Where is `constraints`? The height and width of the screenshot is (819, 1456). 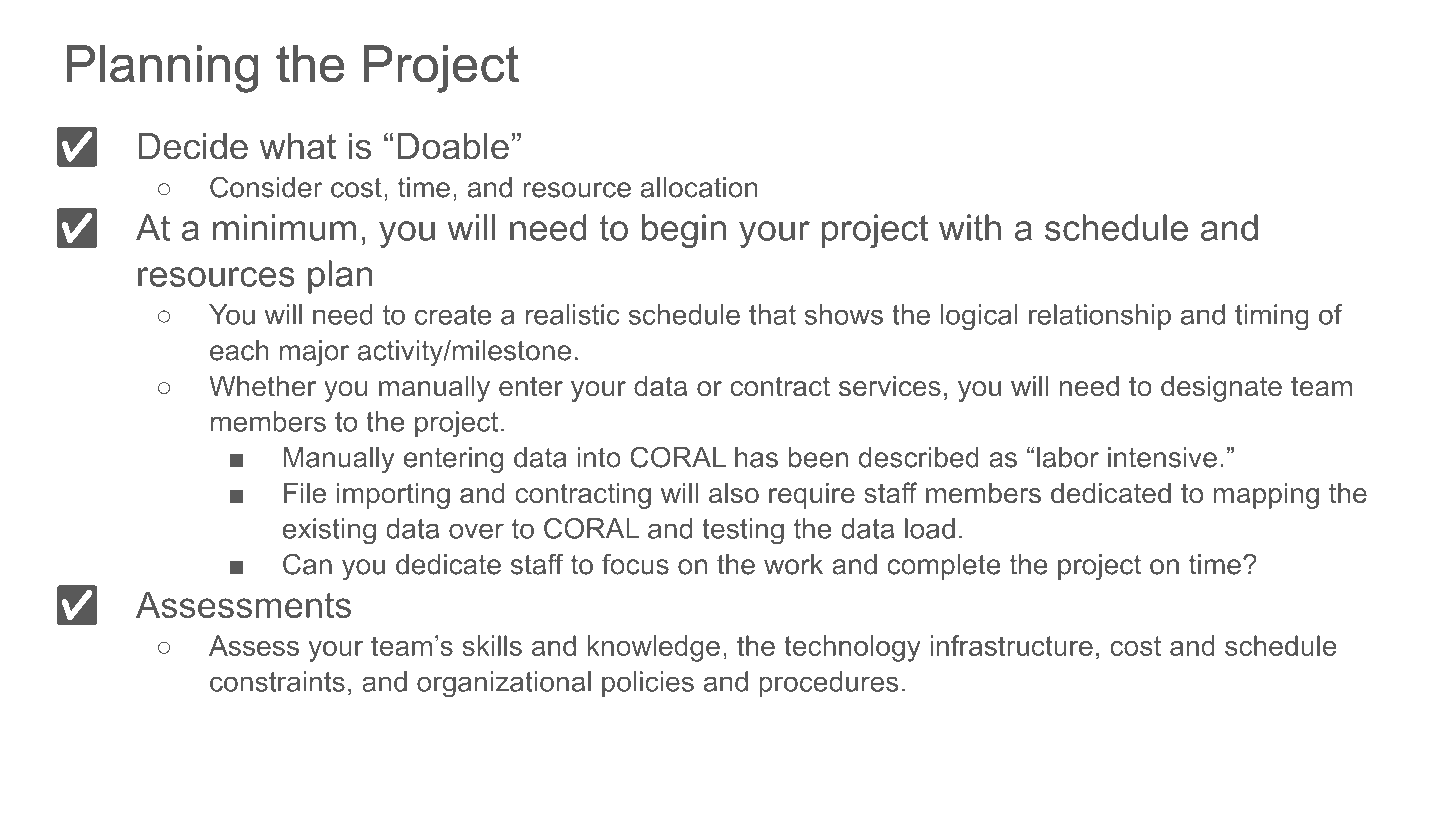 constraints is located at coordinates (277, 681).
